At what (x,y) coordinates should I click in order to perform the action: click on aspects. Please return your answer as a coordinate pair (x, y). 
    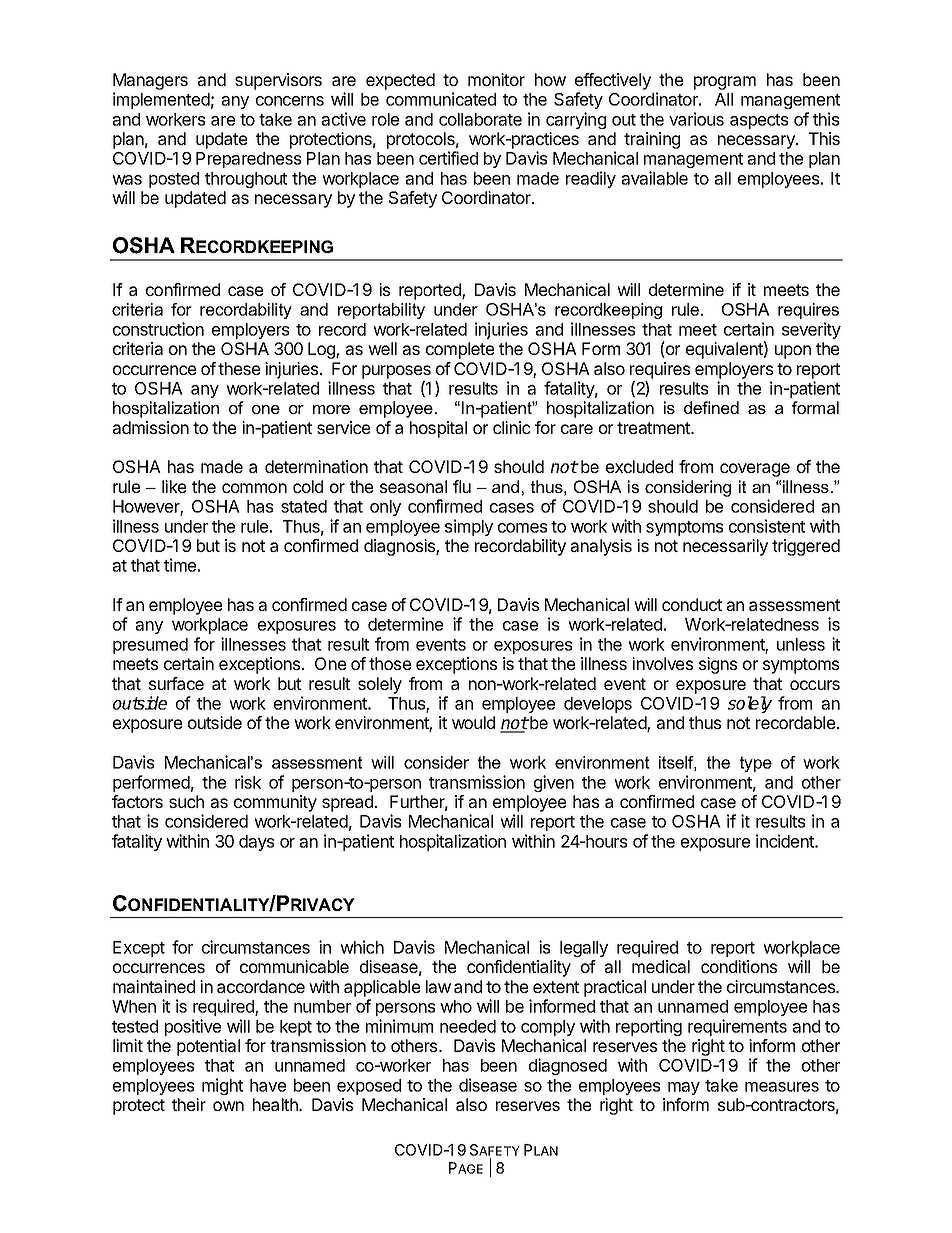
    Looking at the image, I should click on (759, 121).
